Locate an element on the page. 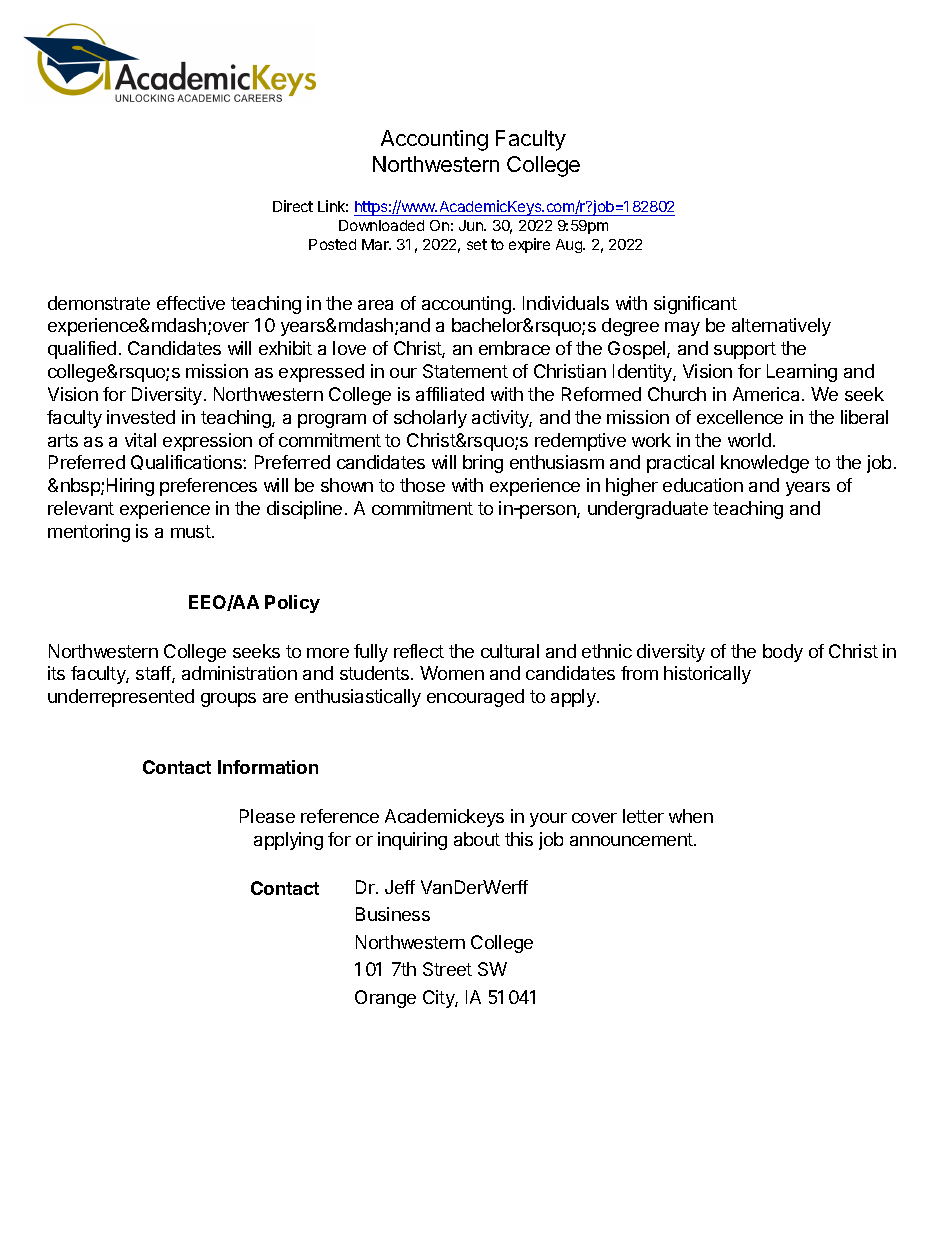  announcement is located at coordinates (632, 839).
